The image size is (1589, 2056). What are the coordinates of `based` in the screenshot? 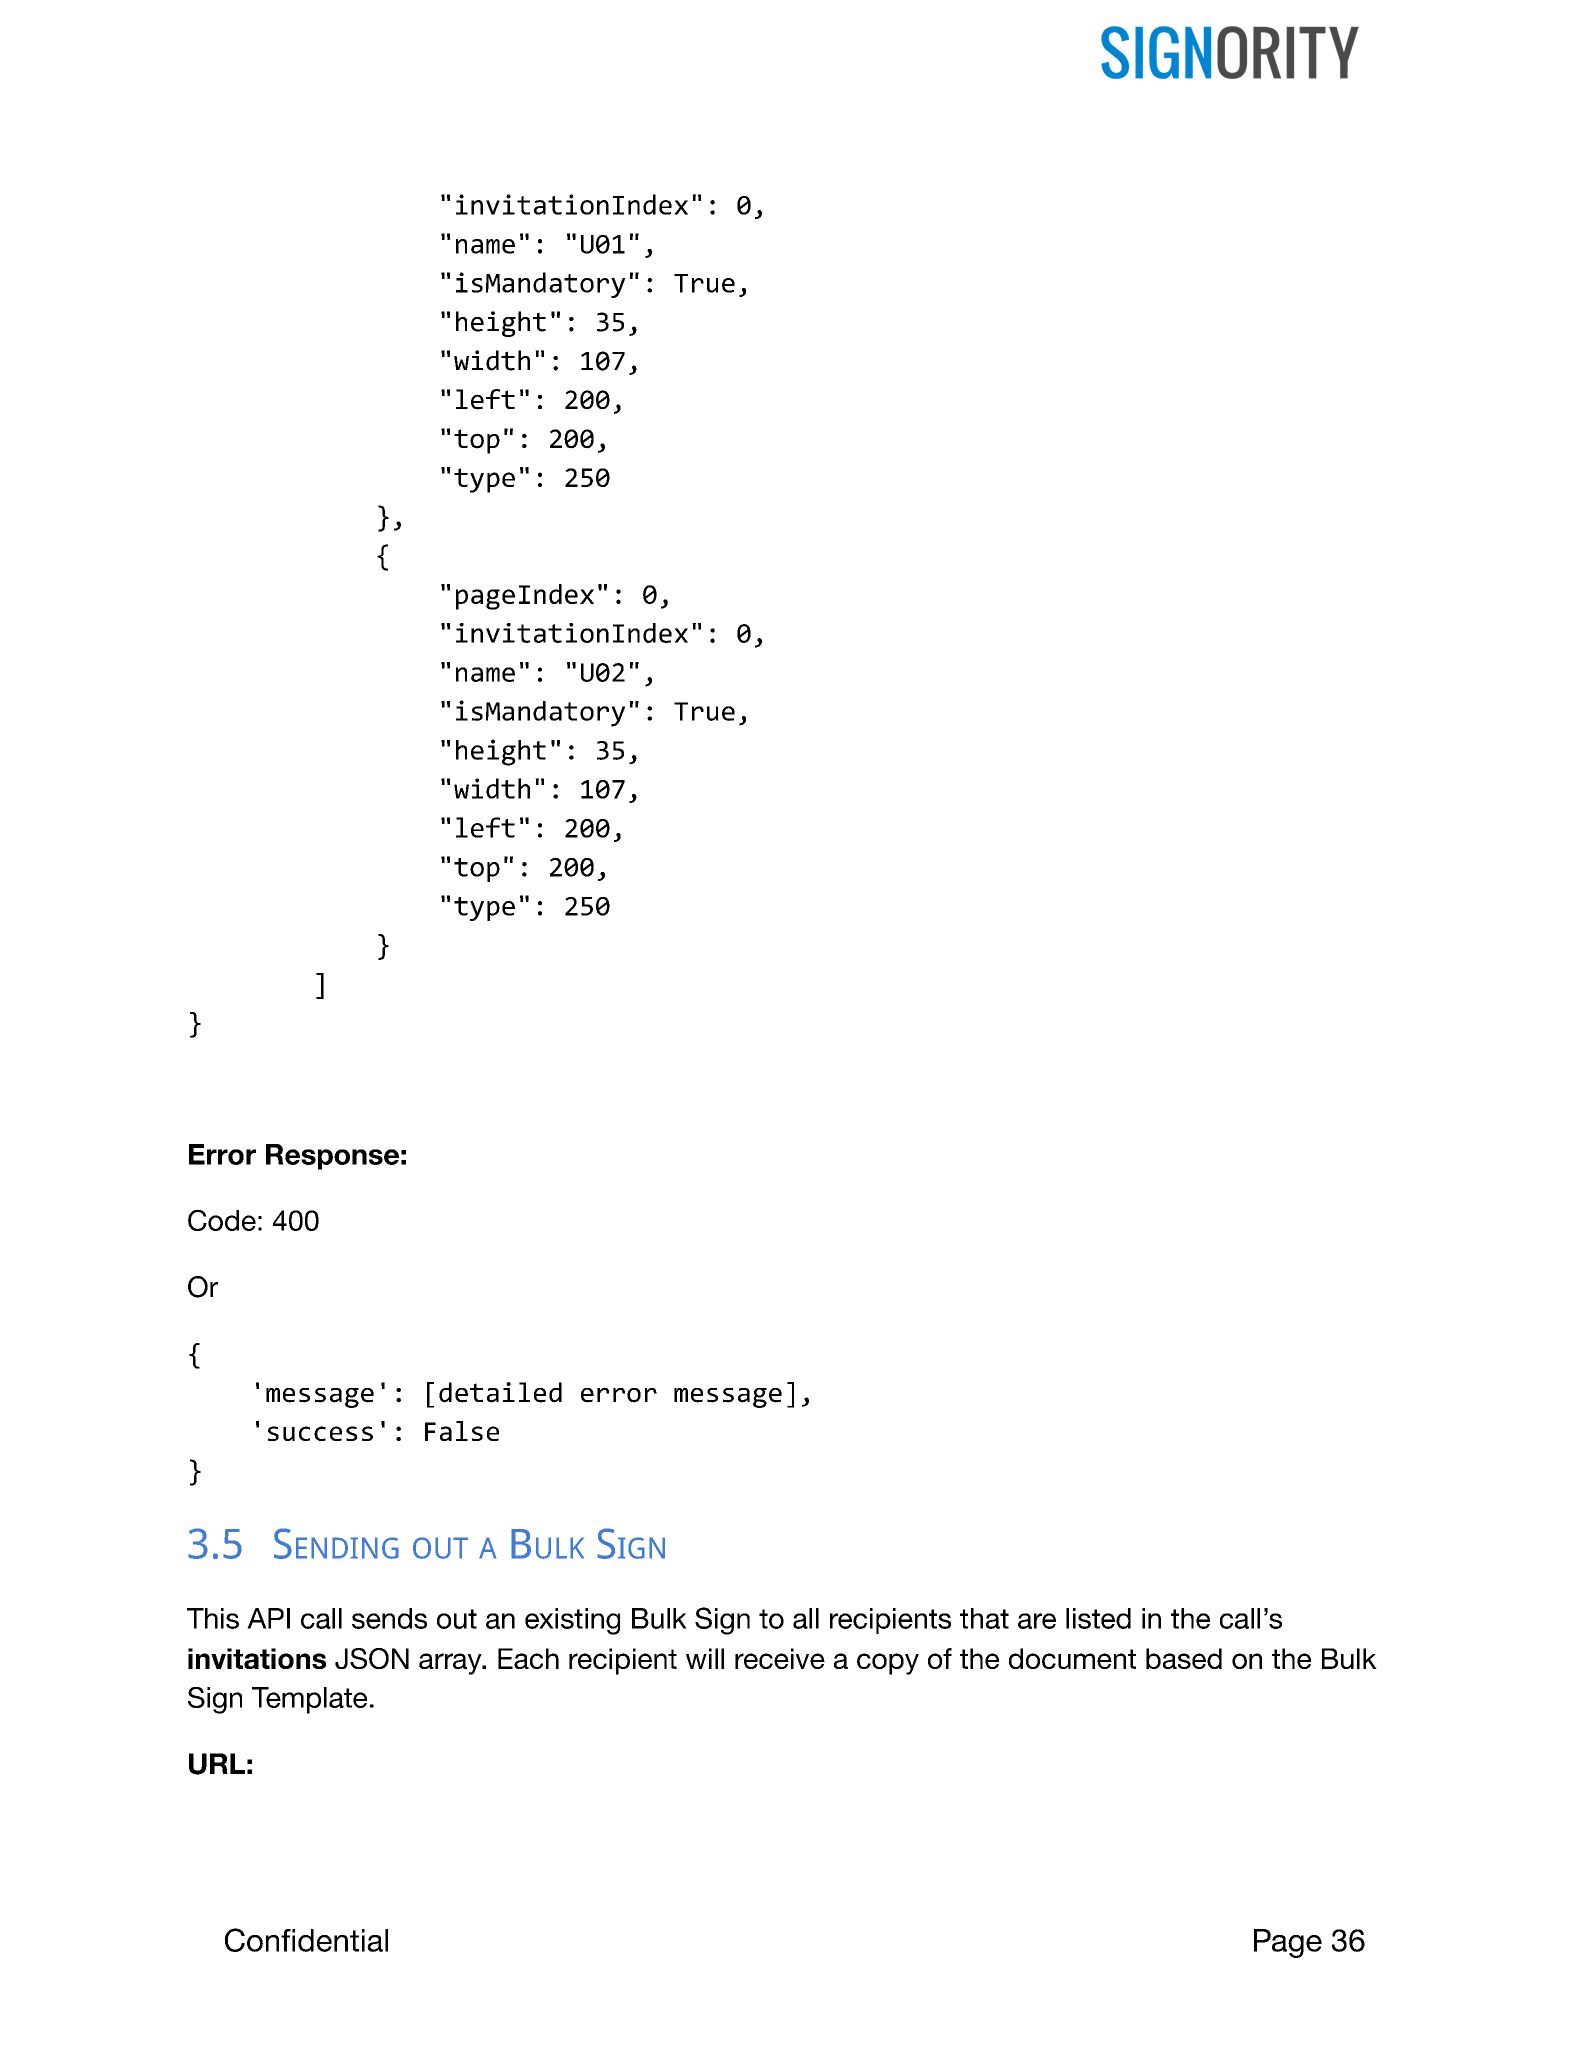 It's located at (1184, 1658).
